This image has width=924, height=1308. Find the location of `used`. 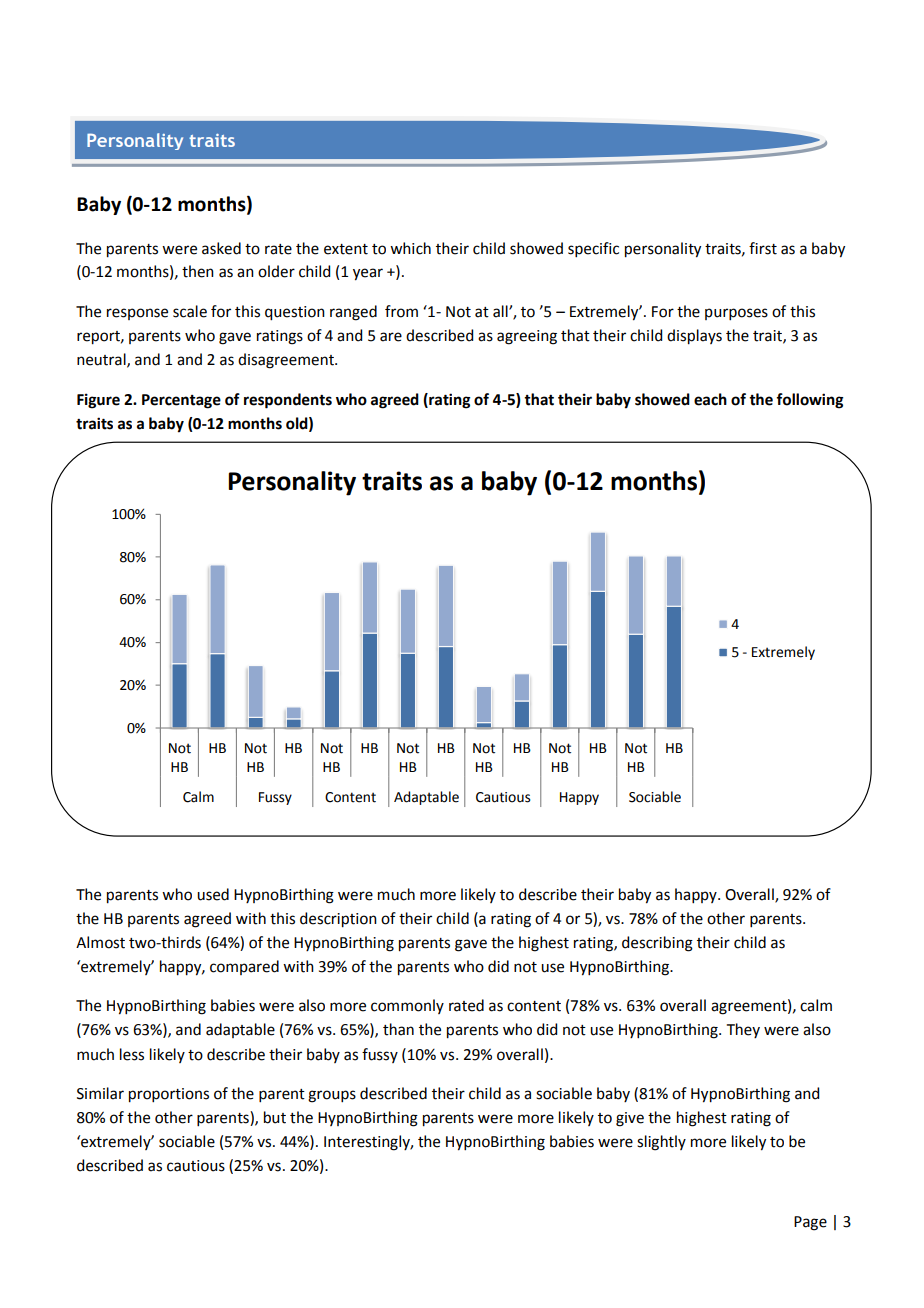

used is located at coordinates (213, 894).
